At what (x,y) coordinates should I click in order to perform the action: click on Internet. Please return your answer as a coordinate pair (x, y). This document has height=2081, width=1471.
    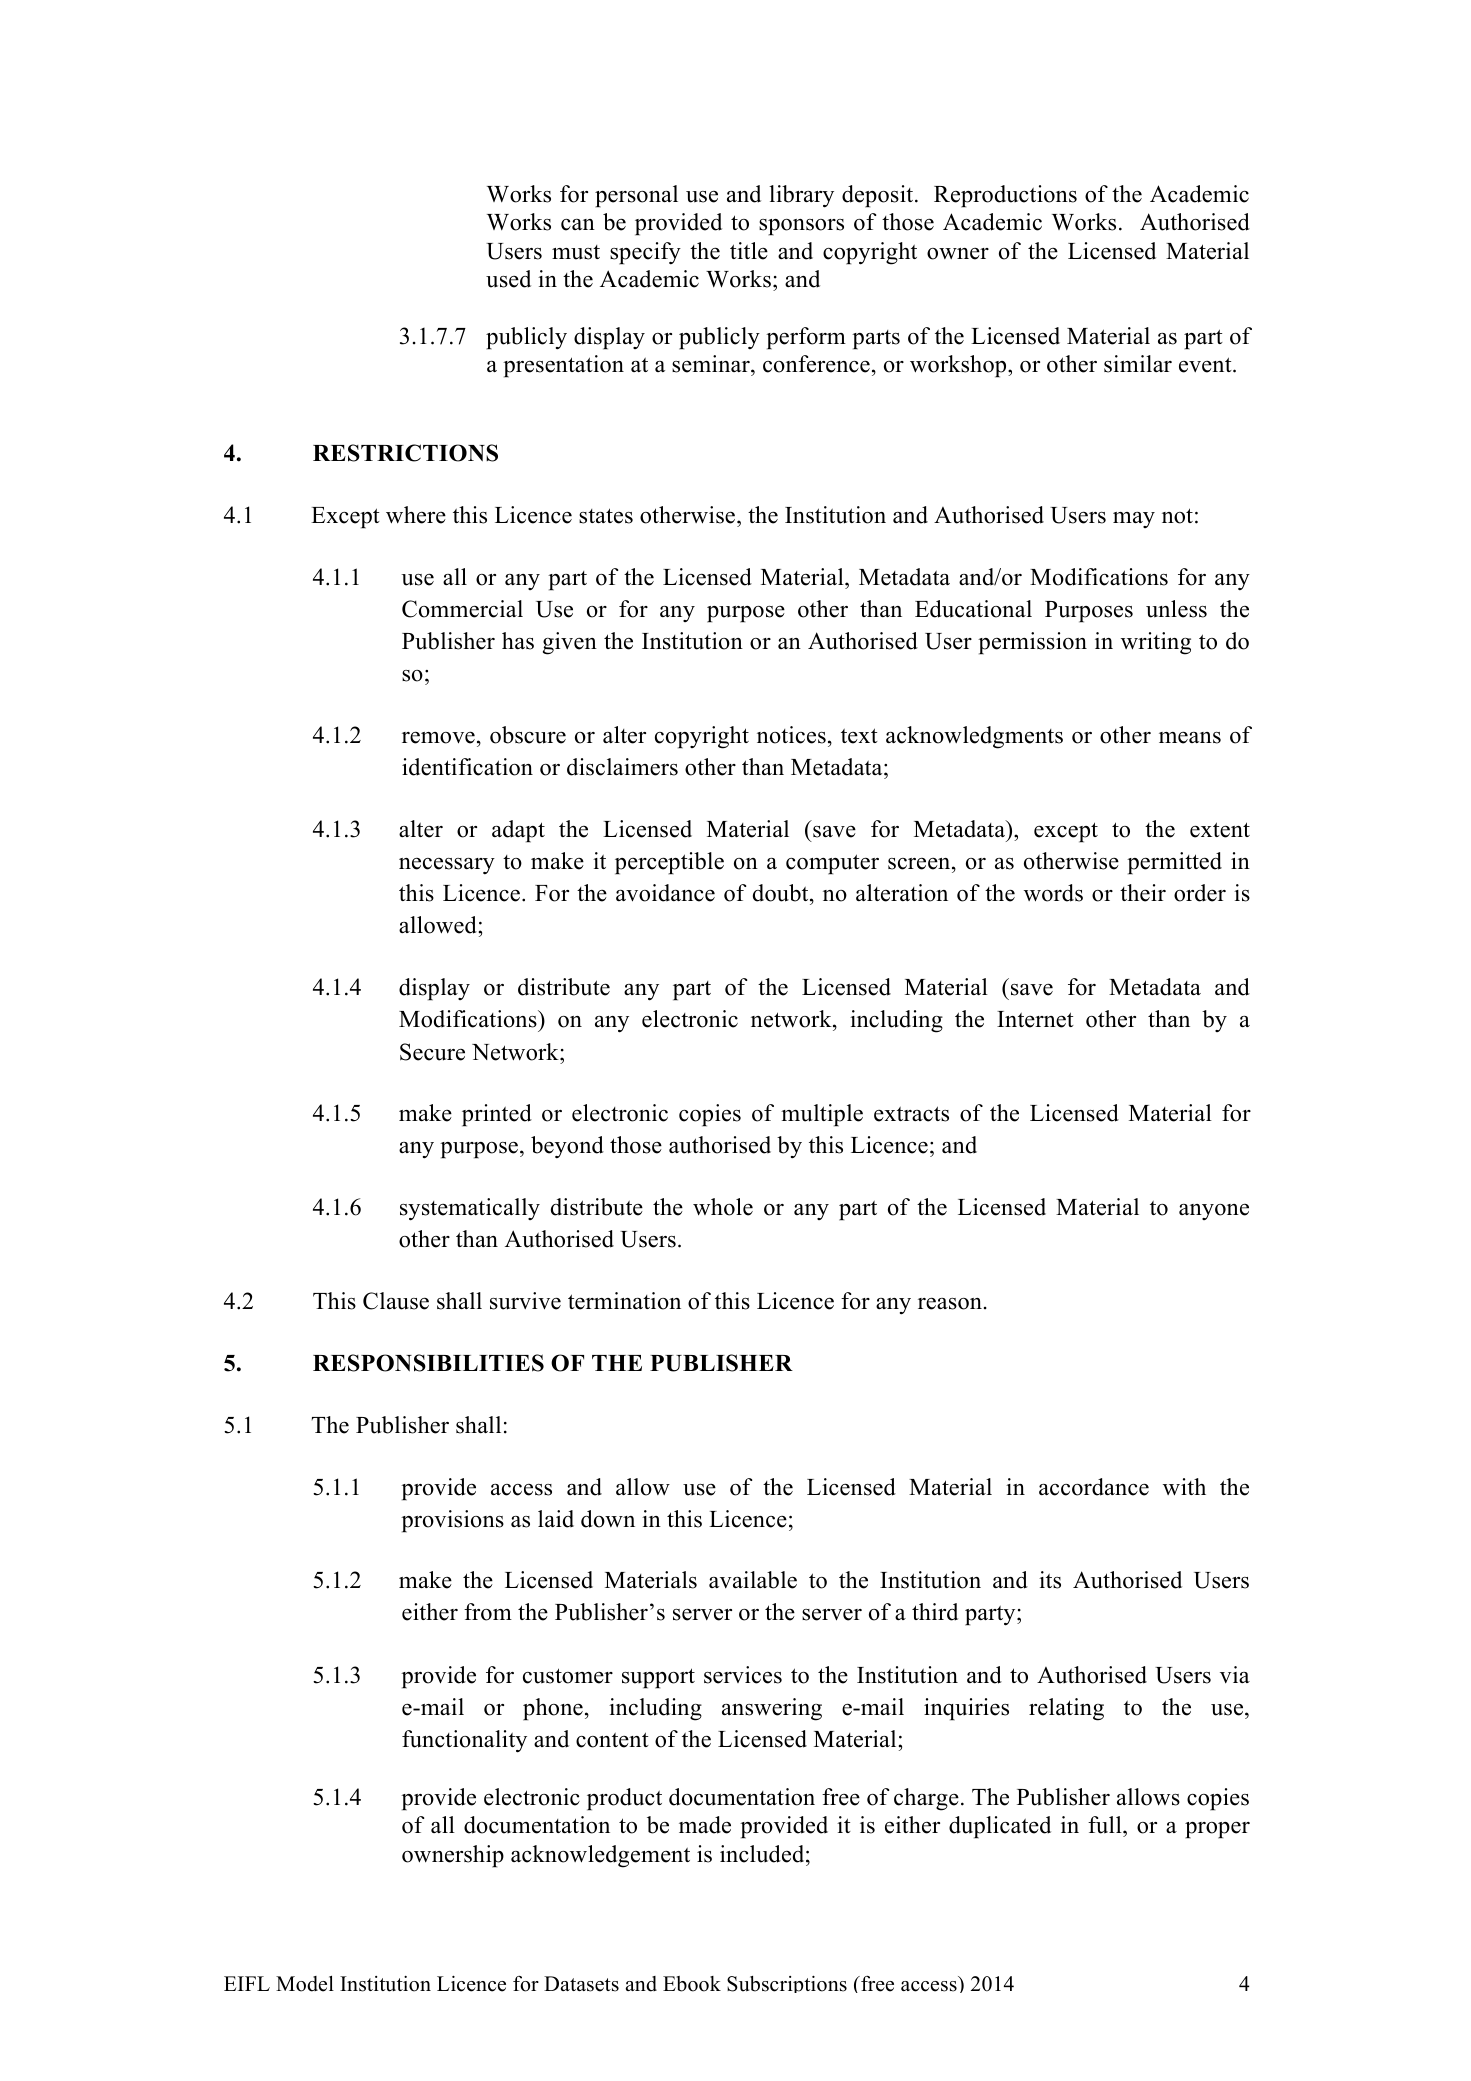
    Looking at the image, I should click on (1035, 1019).
